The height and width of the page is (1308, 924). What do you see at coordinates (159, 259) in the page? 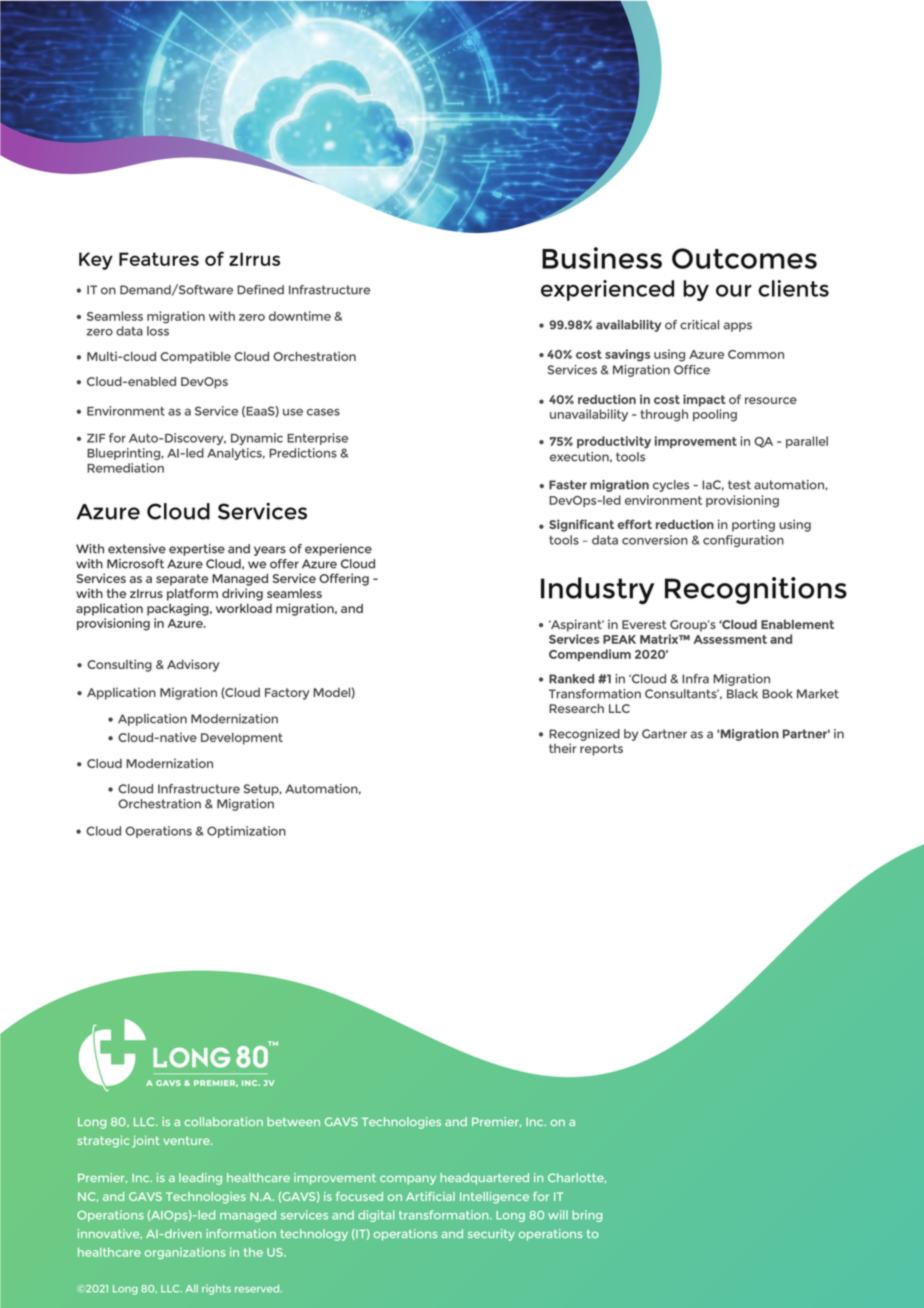
I see `Features` at bounding box center [159, 259].
